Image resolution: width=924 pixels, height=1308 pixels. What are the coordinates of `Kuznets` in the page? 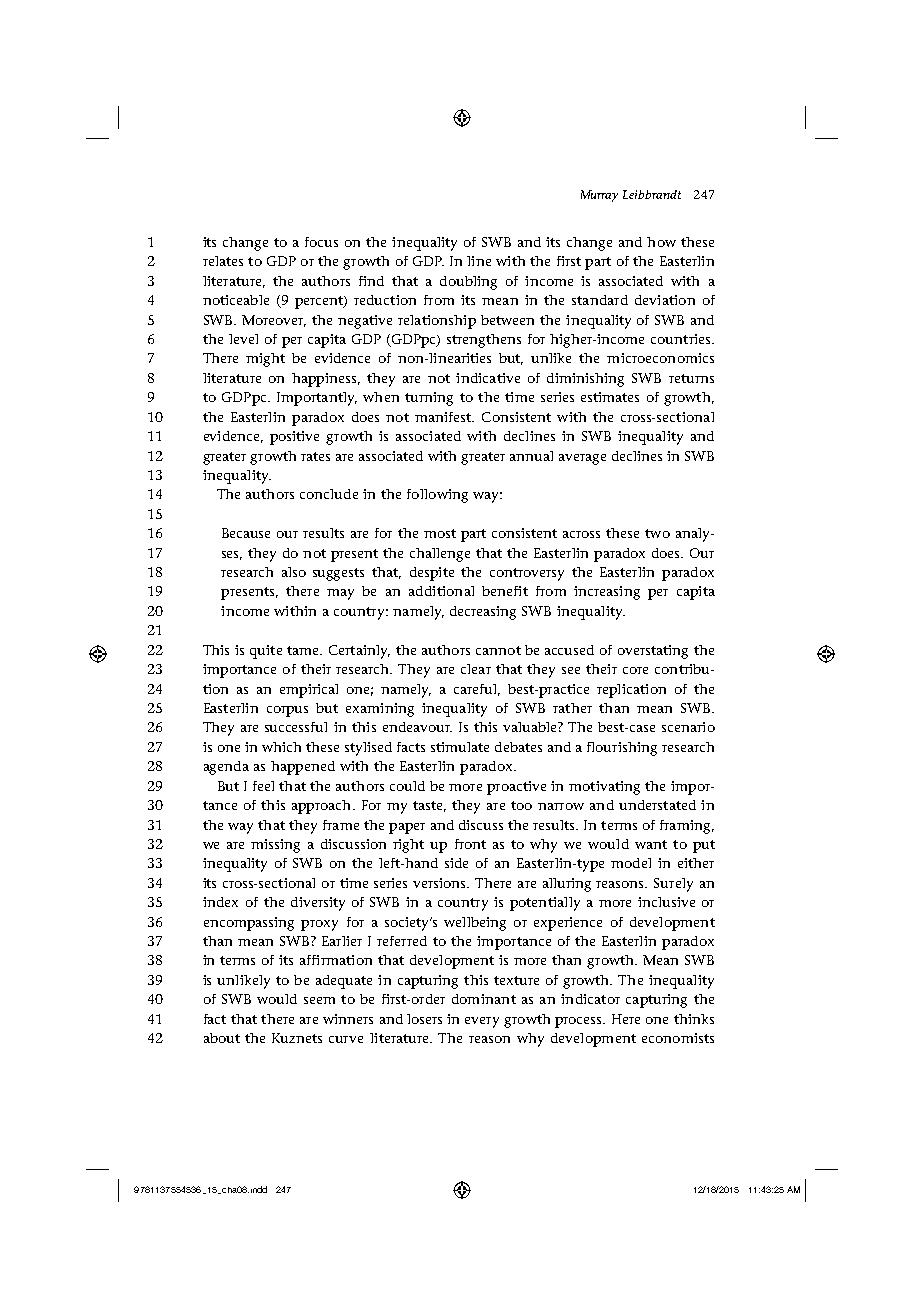 It's located at (297, 1038).
